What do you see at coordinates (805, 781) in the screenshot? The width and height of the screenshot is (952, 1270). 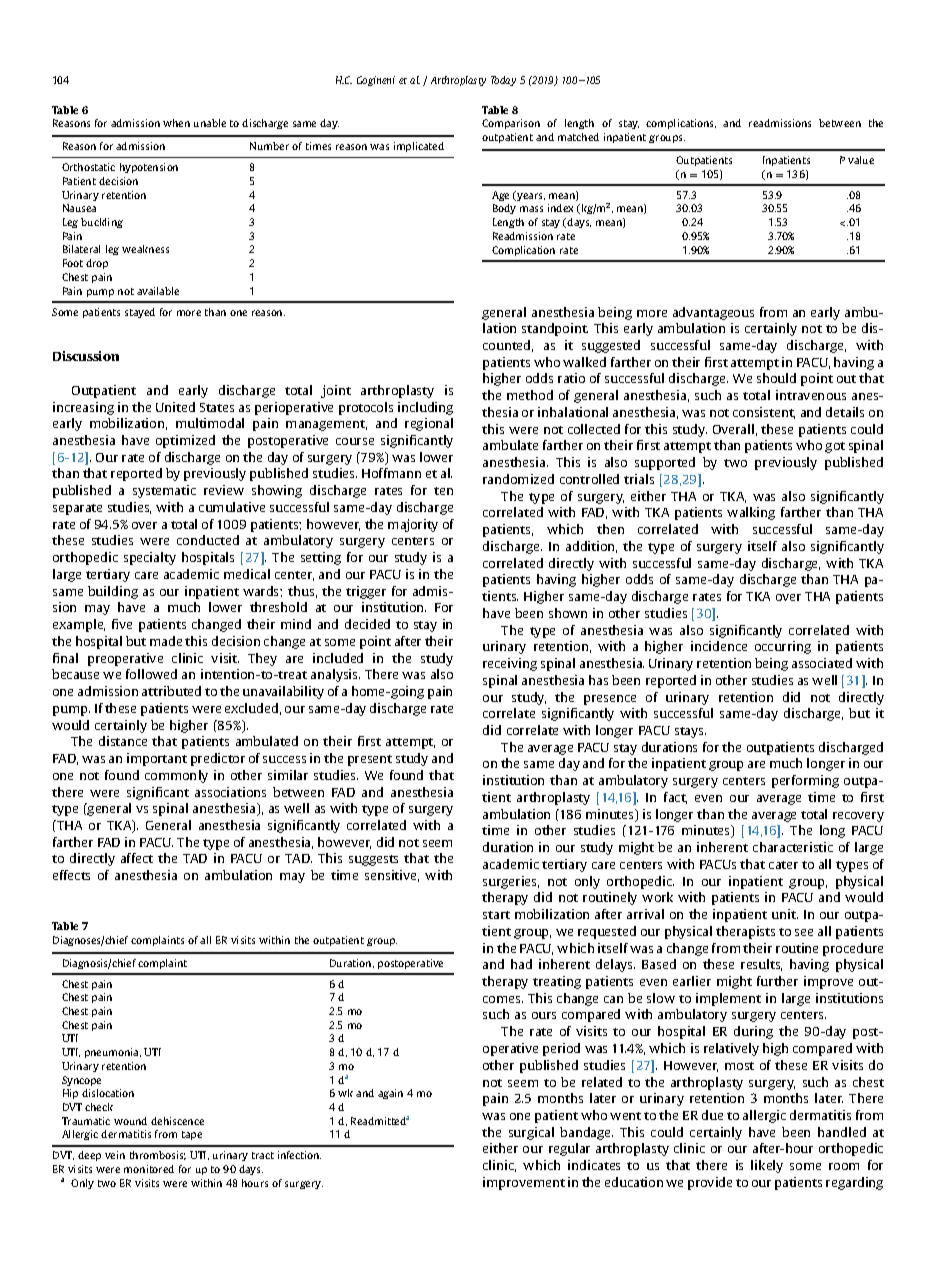 I see `performing` at bounding box center [805, 781].
